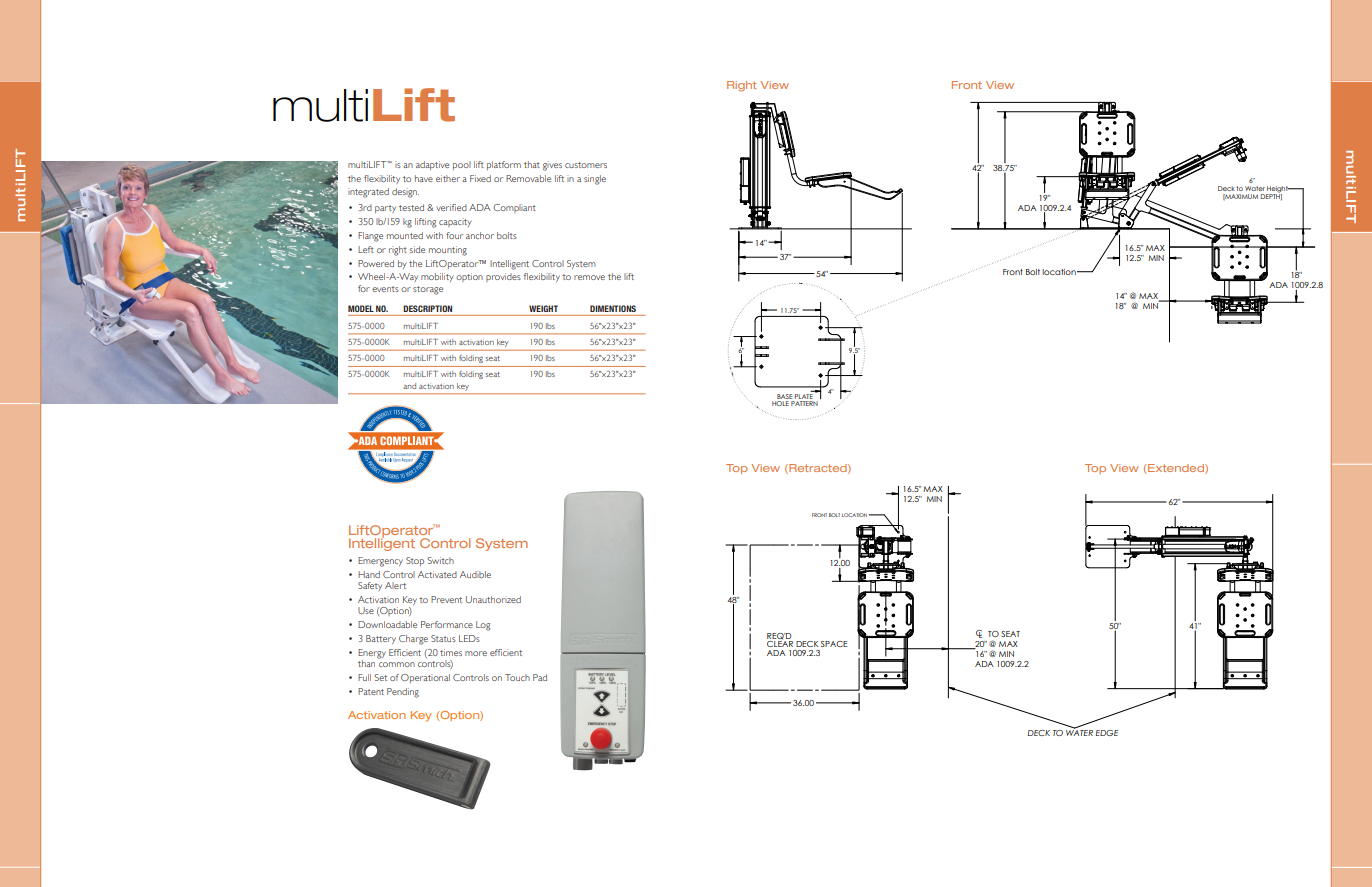 The image size is (1372, 887). Describe the element at coordinates (586, 165) in the screenshot. I see `customers` at that location.
